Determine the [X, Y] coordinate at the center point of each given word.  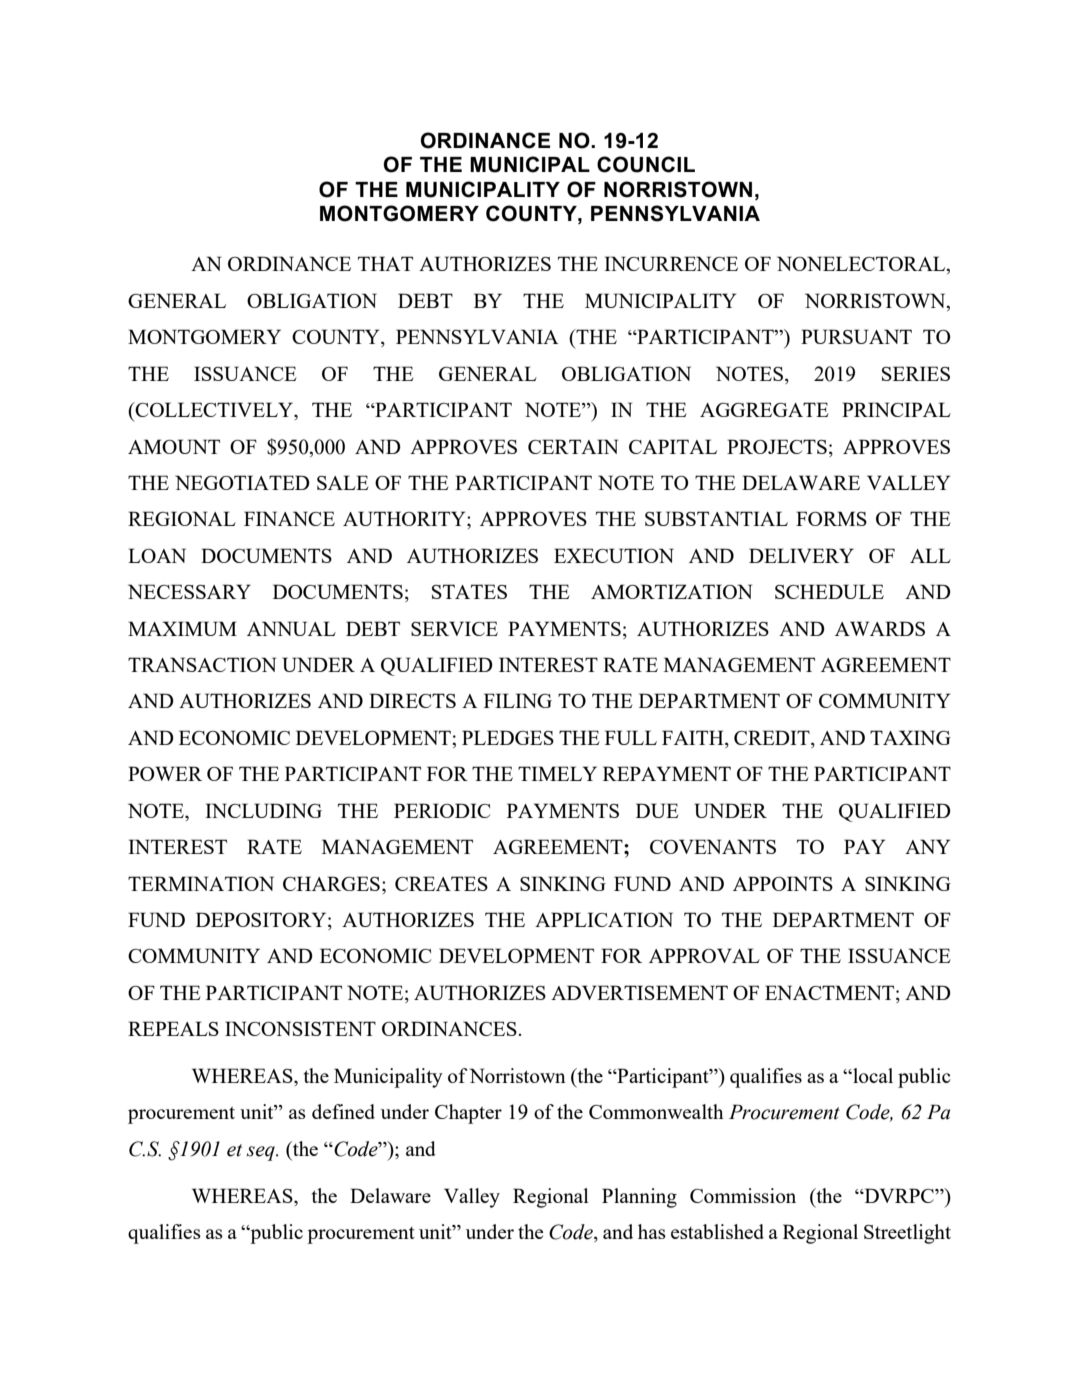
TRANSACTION [202, 664]
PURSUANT [856, 336]
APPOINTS [783, 883]
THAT [385, 263]
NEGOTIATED [242, 482]
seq [262, 1153]
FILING [518, 700]
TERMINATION [201, 883]
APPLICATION [604, 919]
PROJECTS [777, 446]
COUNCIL [646, 164]
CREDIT [773, 739]
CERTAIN [573, 446]
